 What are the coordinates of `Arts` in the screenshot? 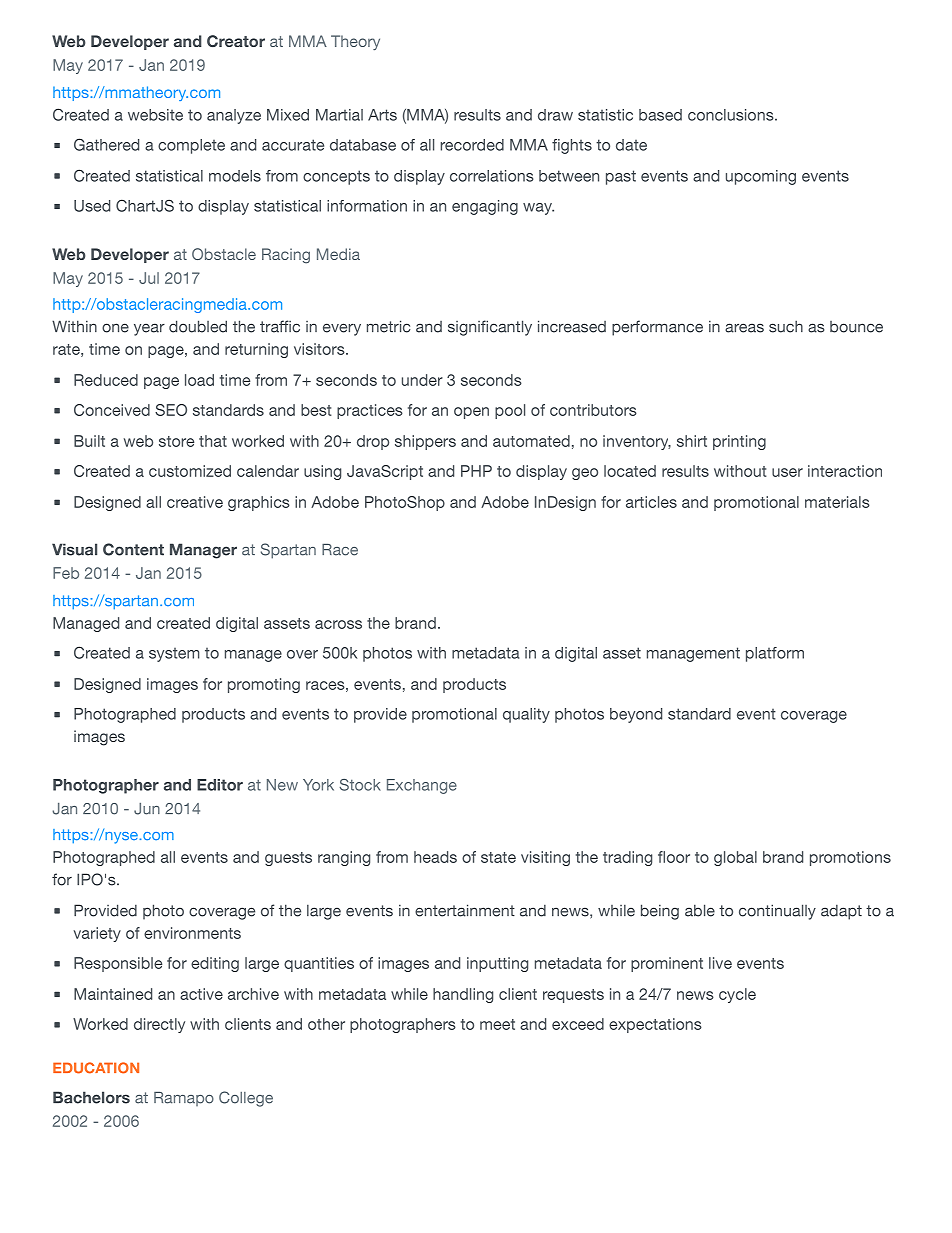 It's located at (382, 115).
